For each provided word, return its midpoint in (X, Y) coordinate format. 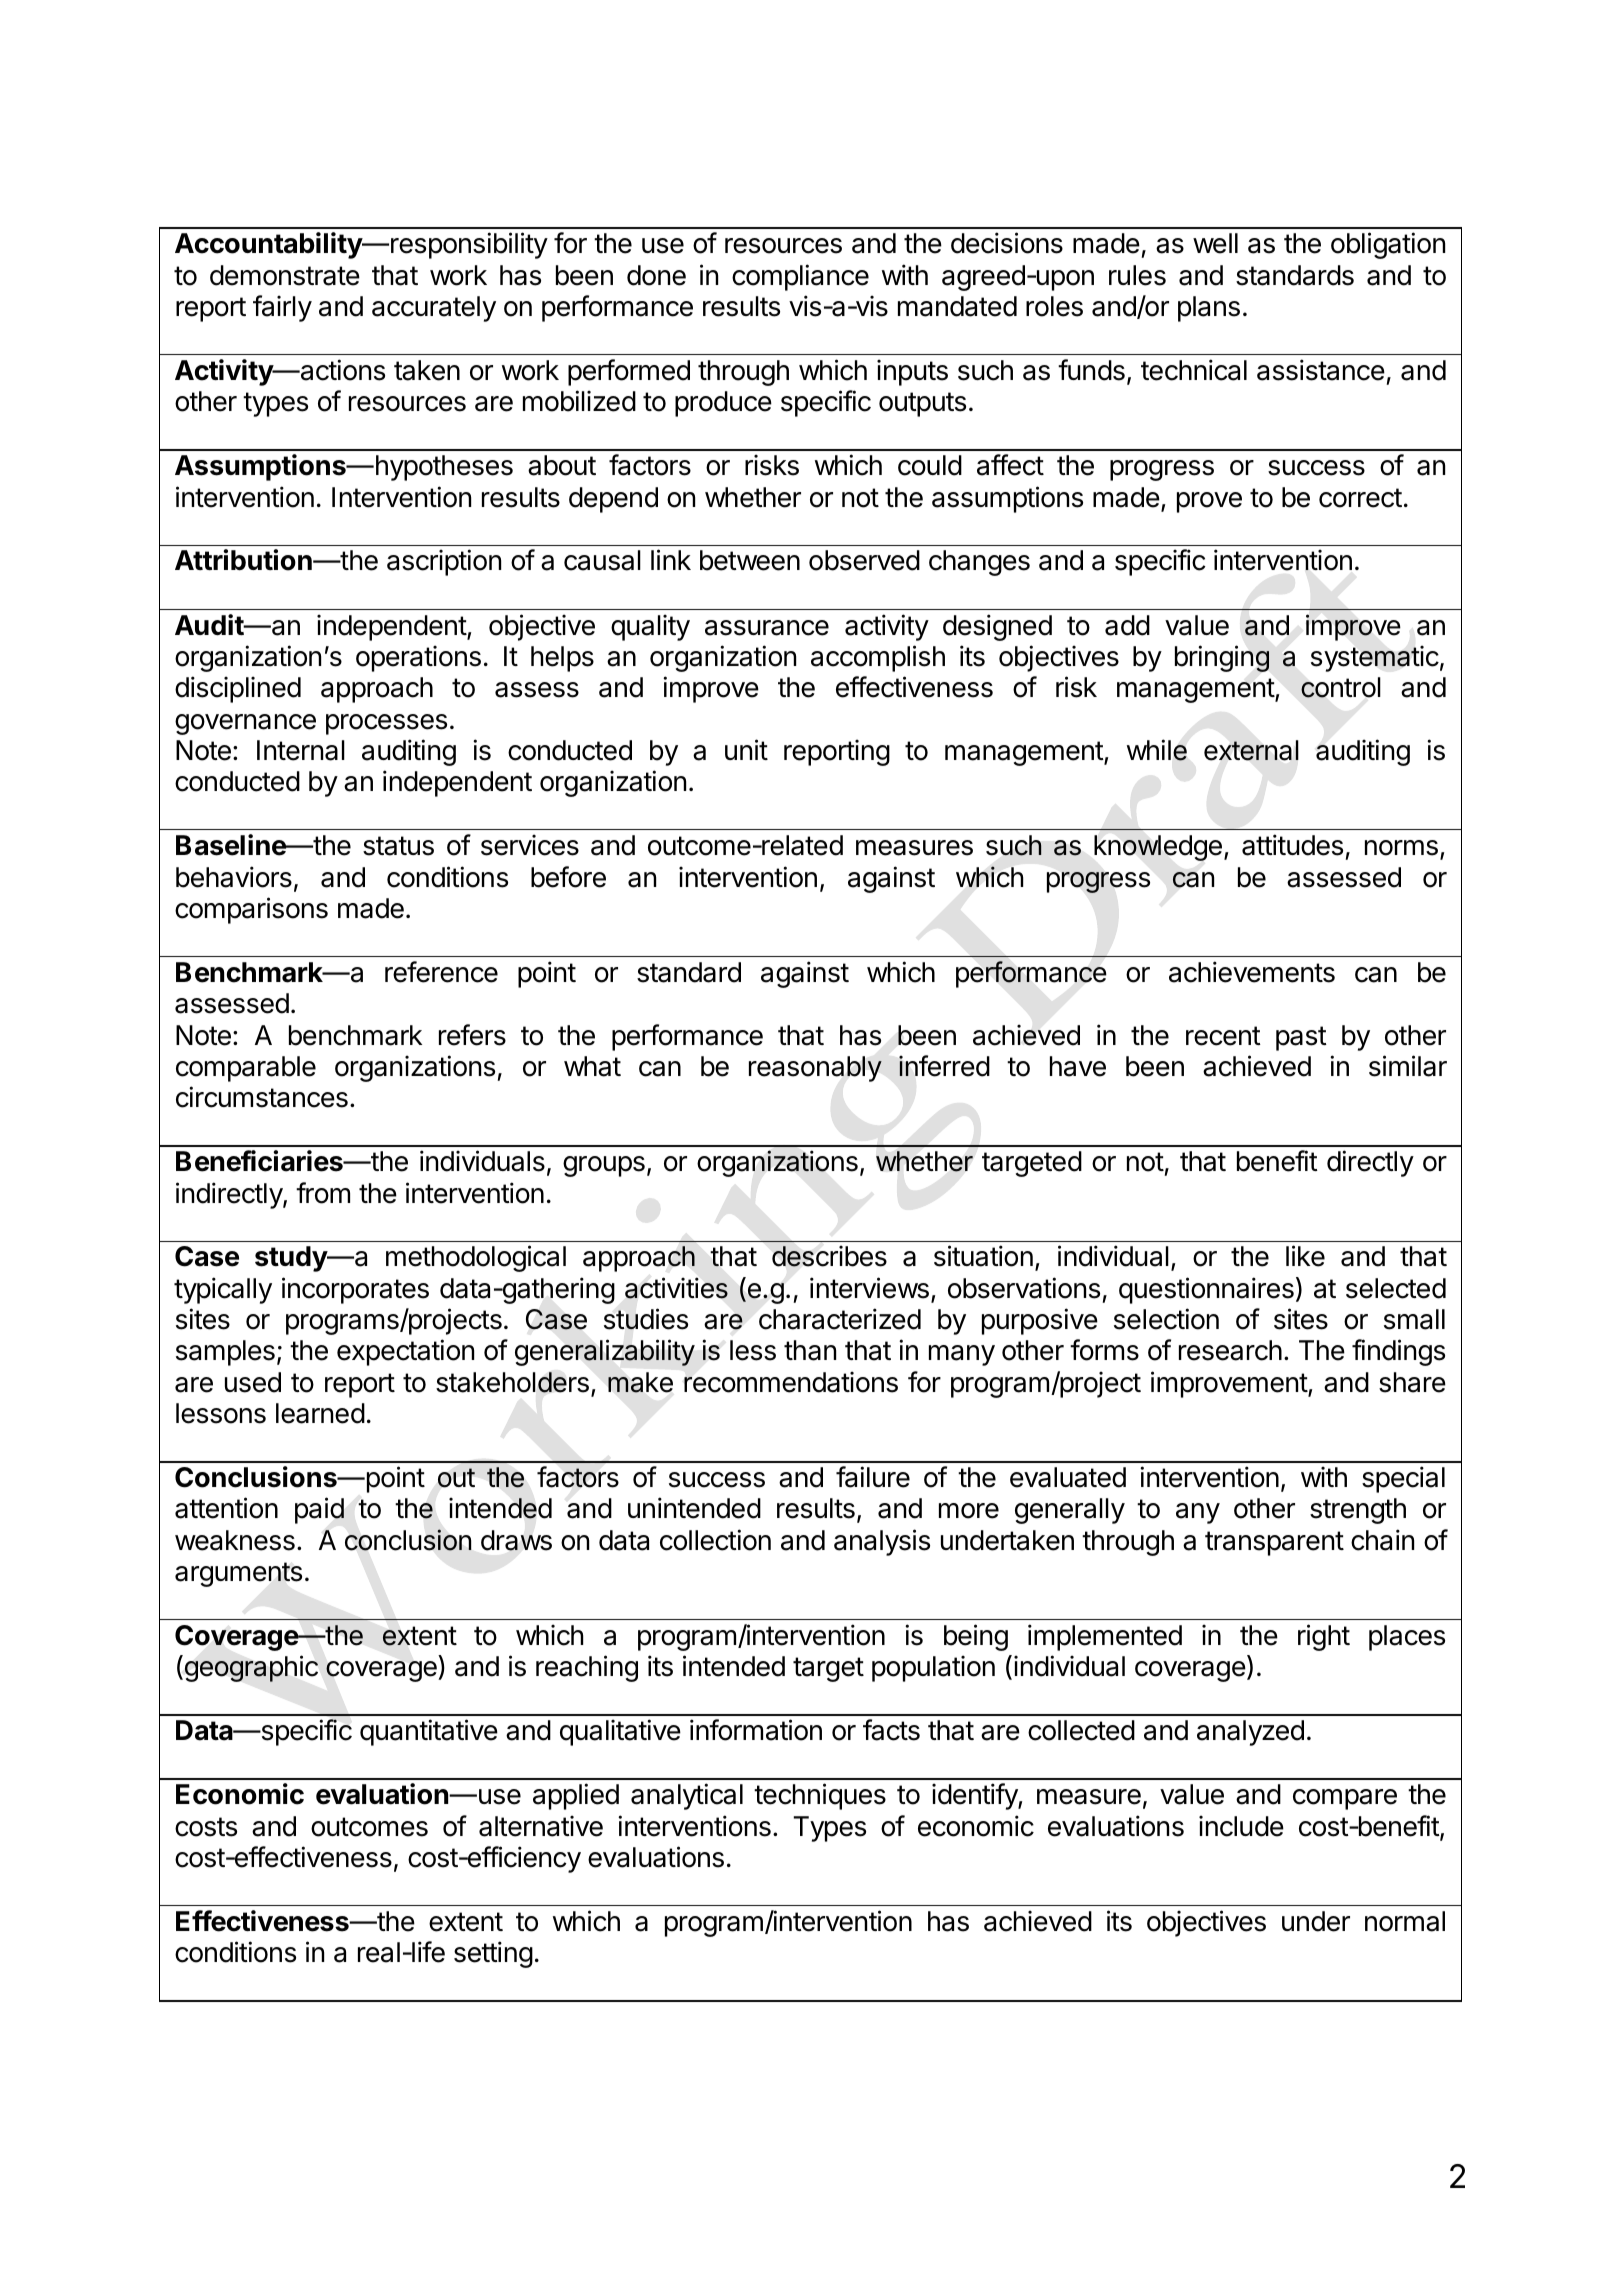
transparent (1274, 1543)
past (1301, 1038)
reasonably (815, 1069)
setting (493, 1954)
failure (873, 1477)
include (1241, 1826)
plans (1209, 309)
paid (319, 1510)
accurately (434, 309)
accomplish (878, 658)
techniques (820, 1796)
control (1341, 687)
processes (386, 724)
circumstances (262, 1097)
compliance (800, 277)
